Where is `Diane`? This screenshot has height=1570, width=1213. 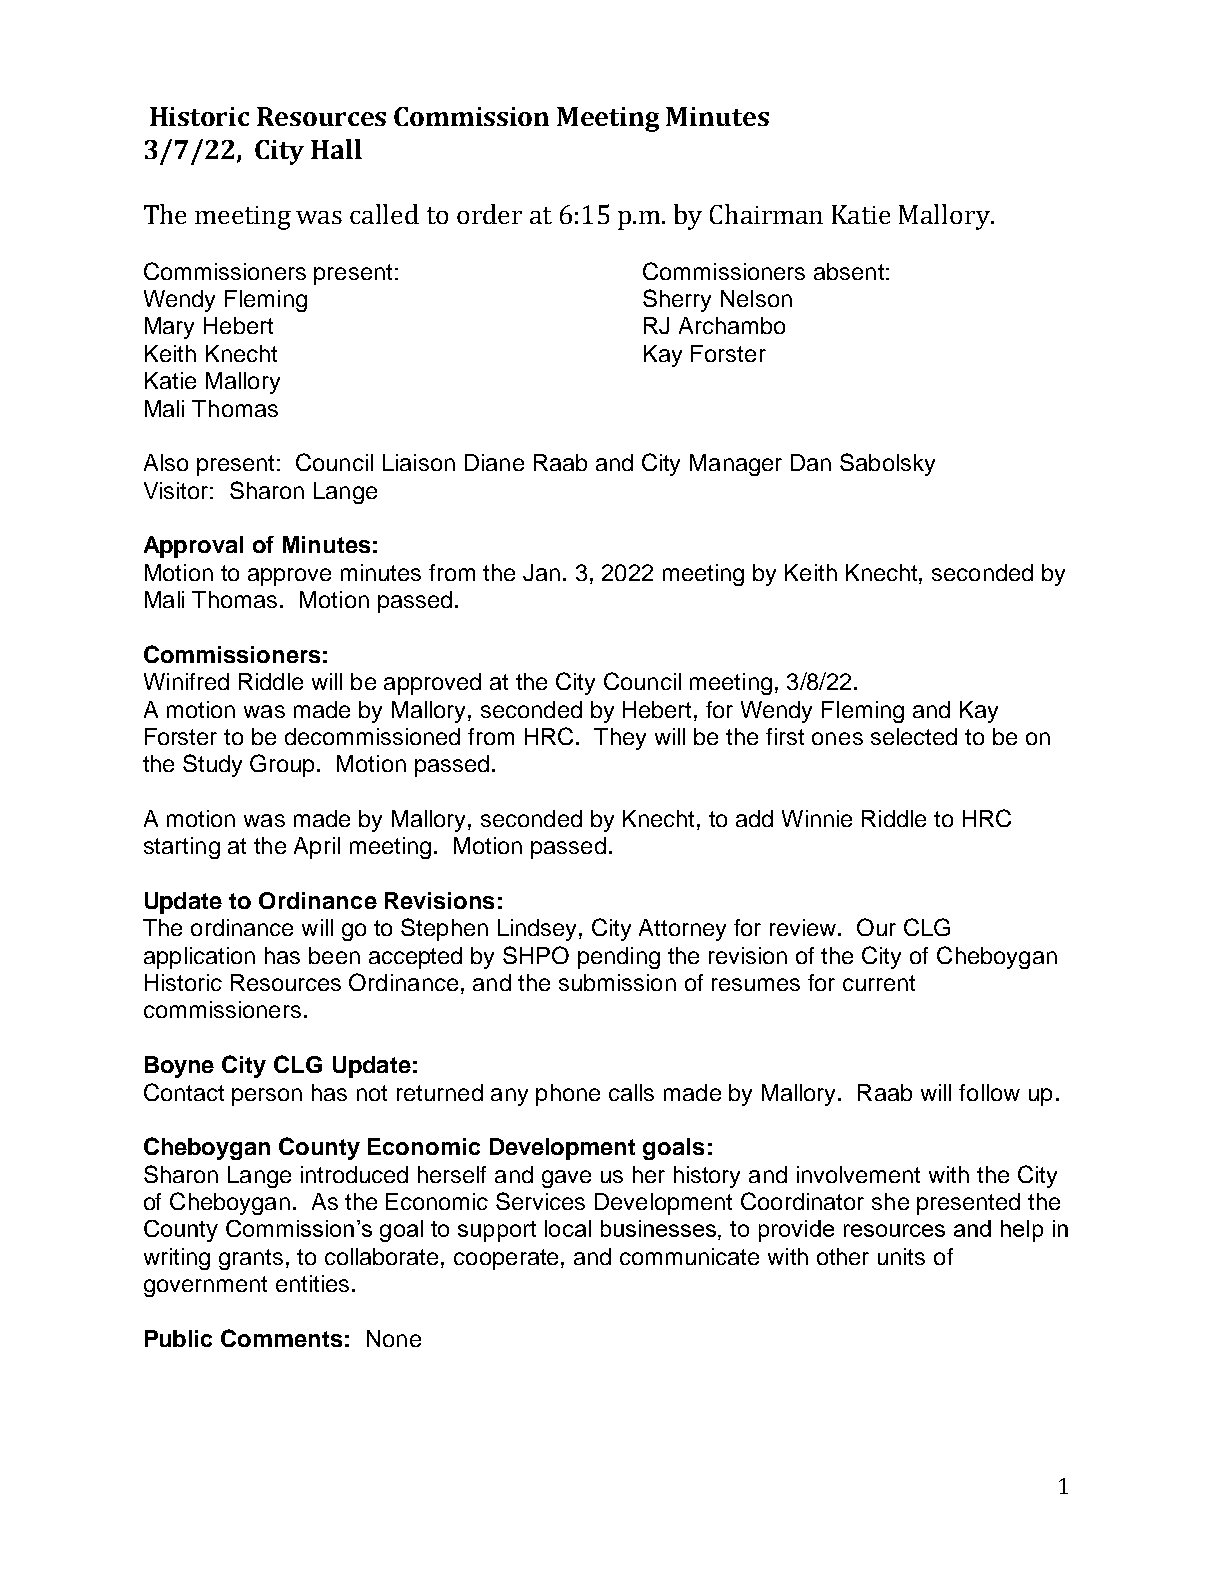 Diane is located at coordinates (494, 462).
